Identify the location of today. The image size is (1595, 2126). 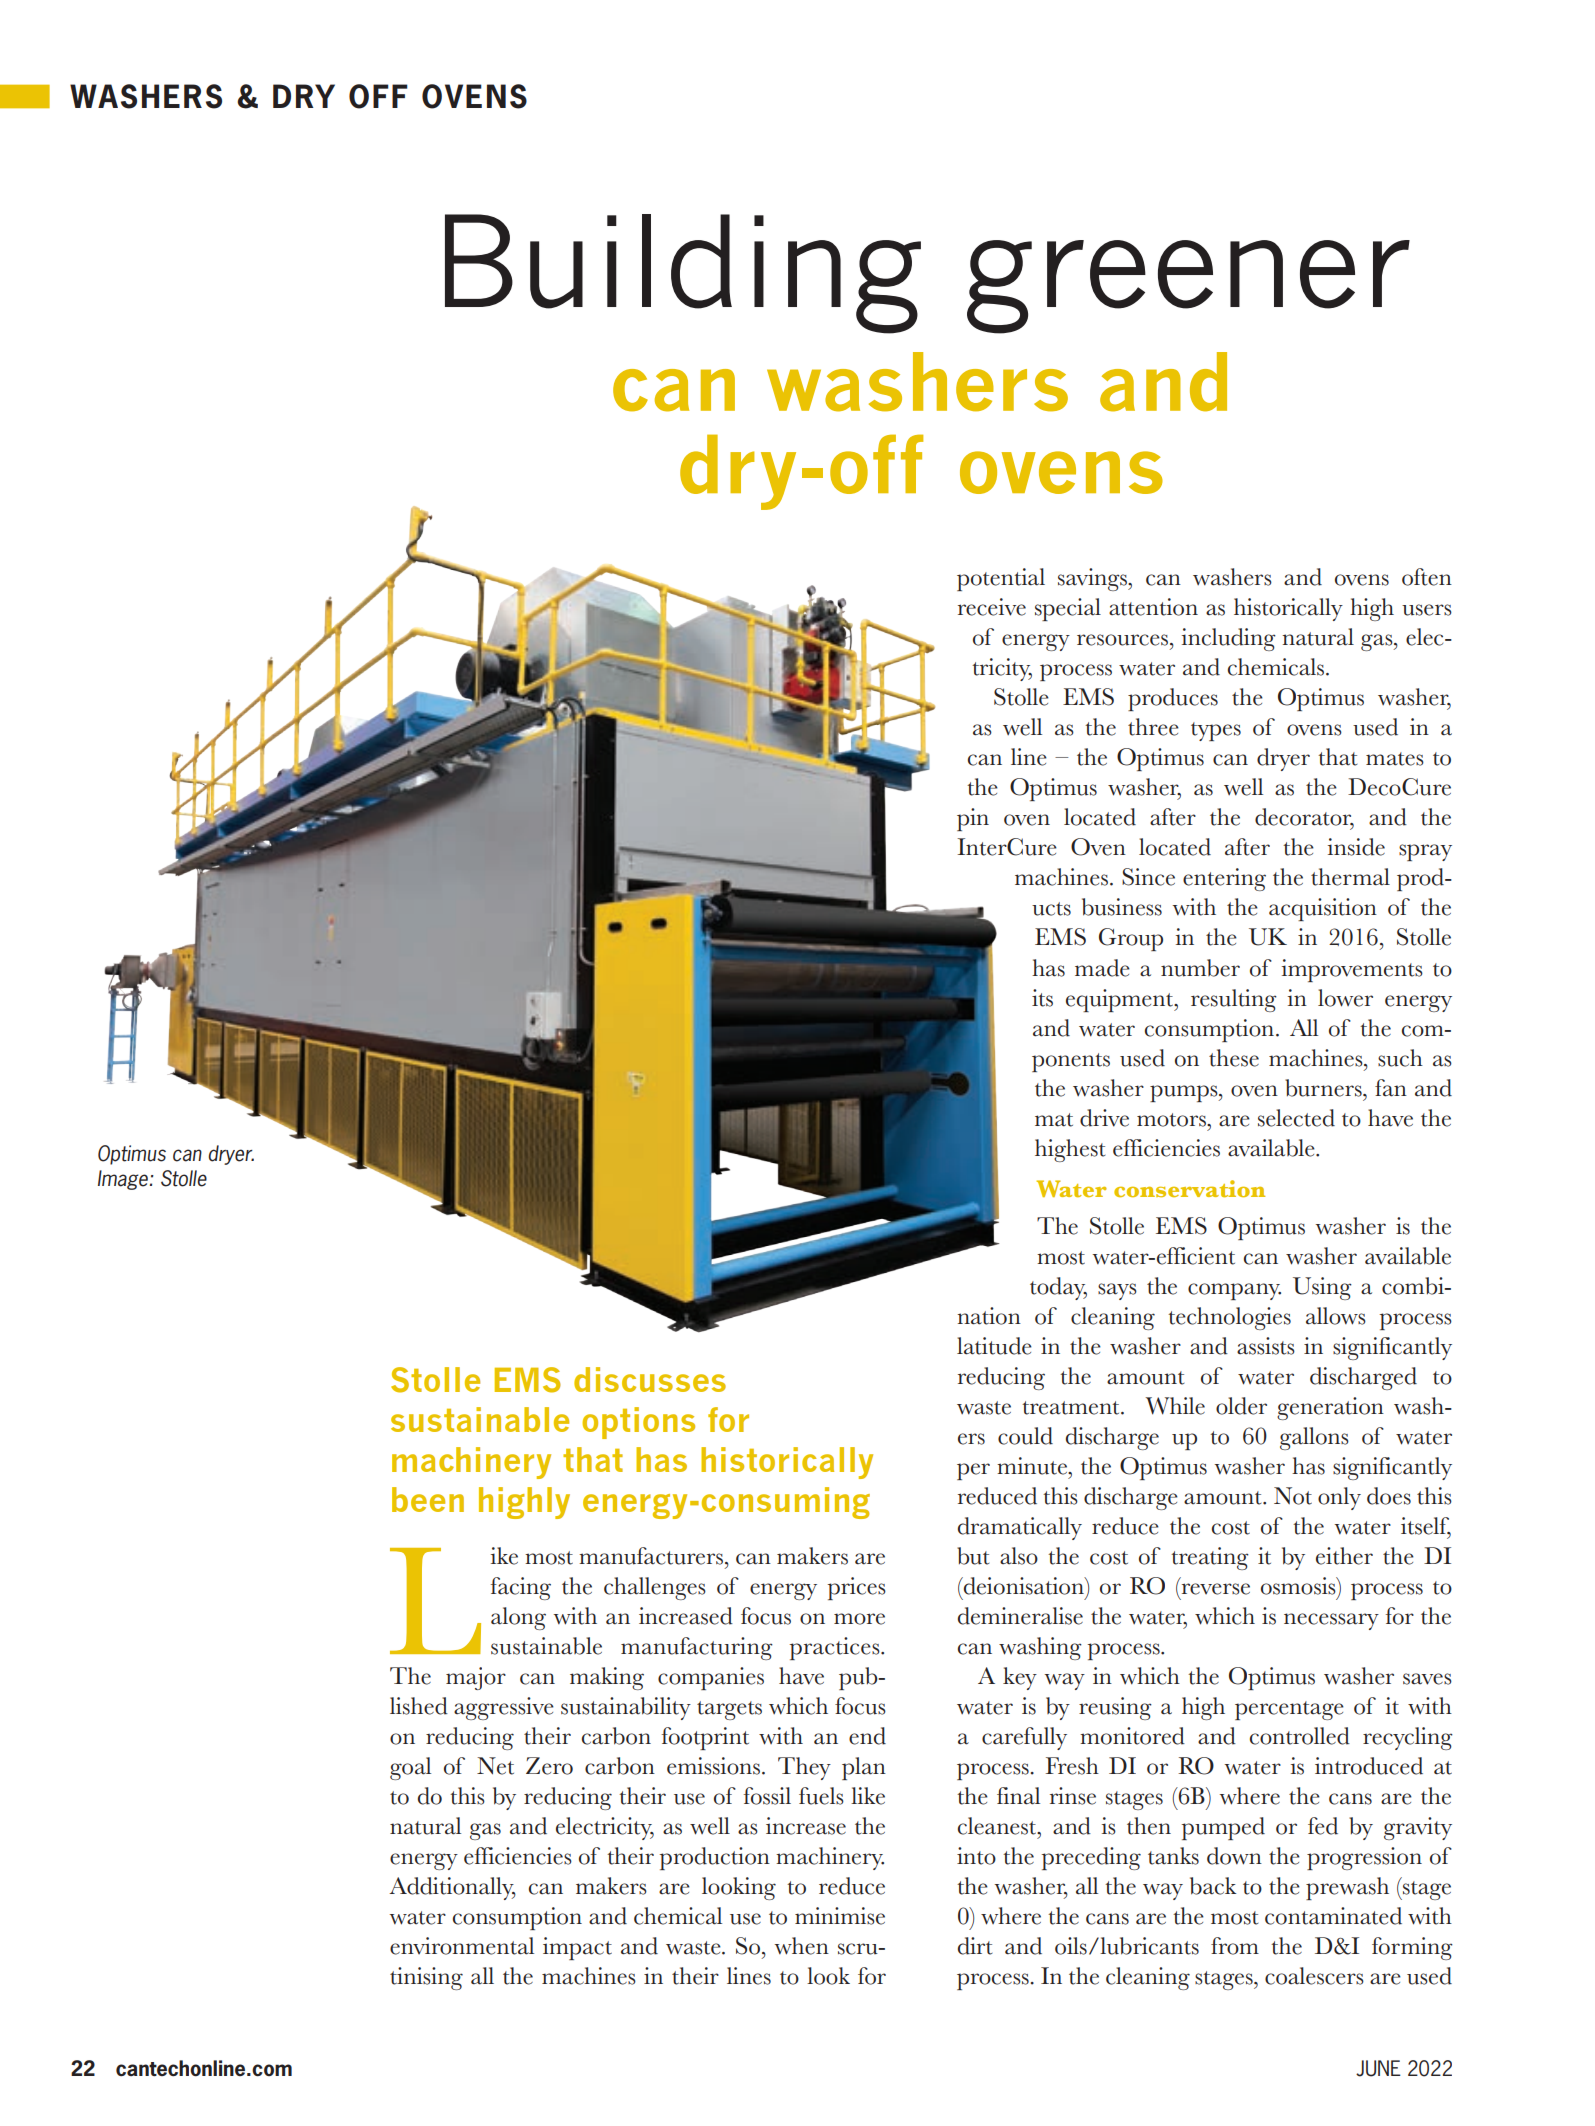
(1058, 1288).
